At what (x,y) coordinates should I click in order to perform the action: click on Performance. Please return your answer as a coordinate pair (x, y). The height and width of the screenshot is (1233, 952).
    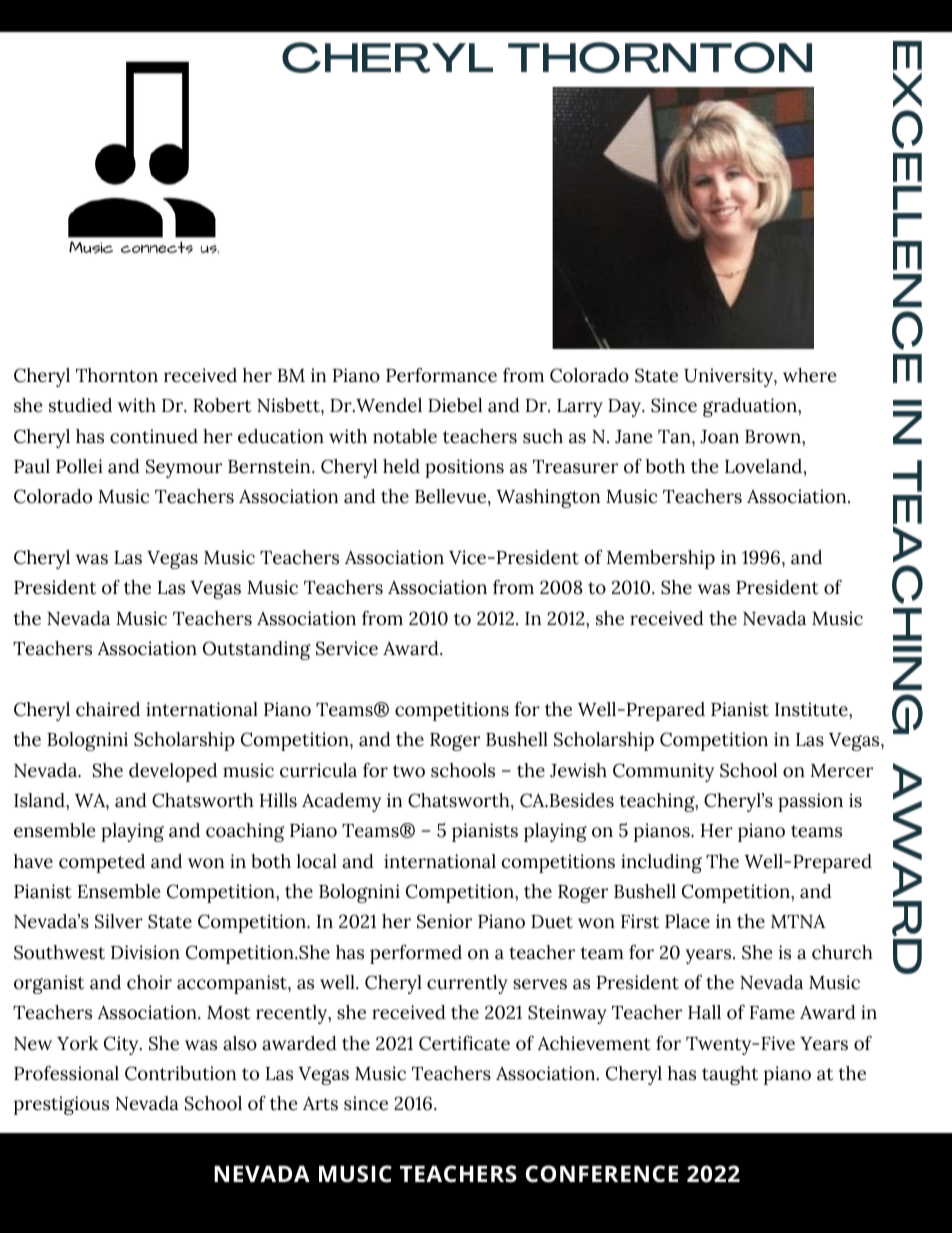
    Looking at the image, I should click on (441, 375).
